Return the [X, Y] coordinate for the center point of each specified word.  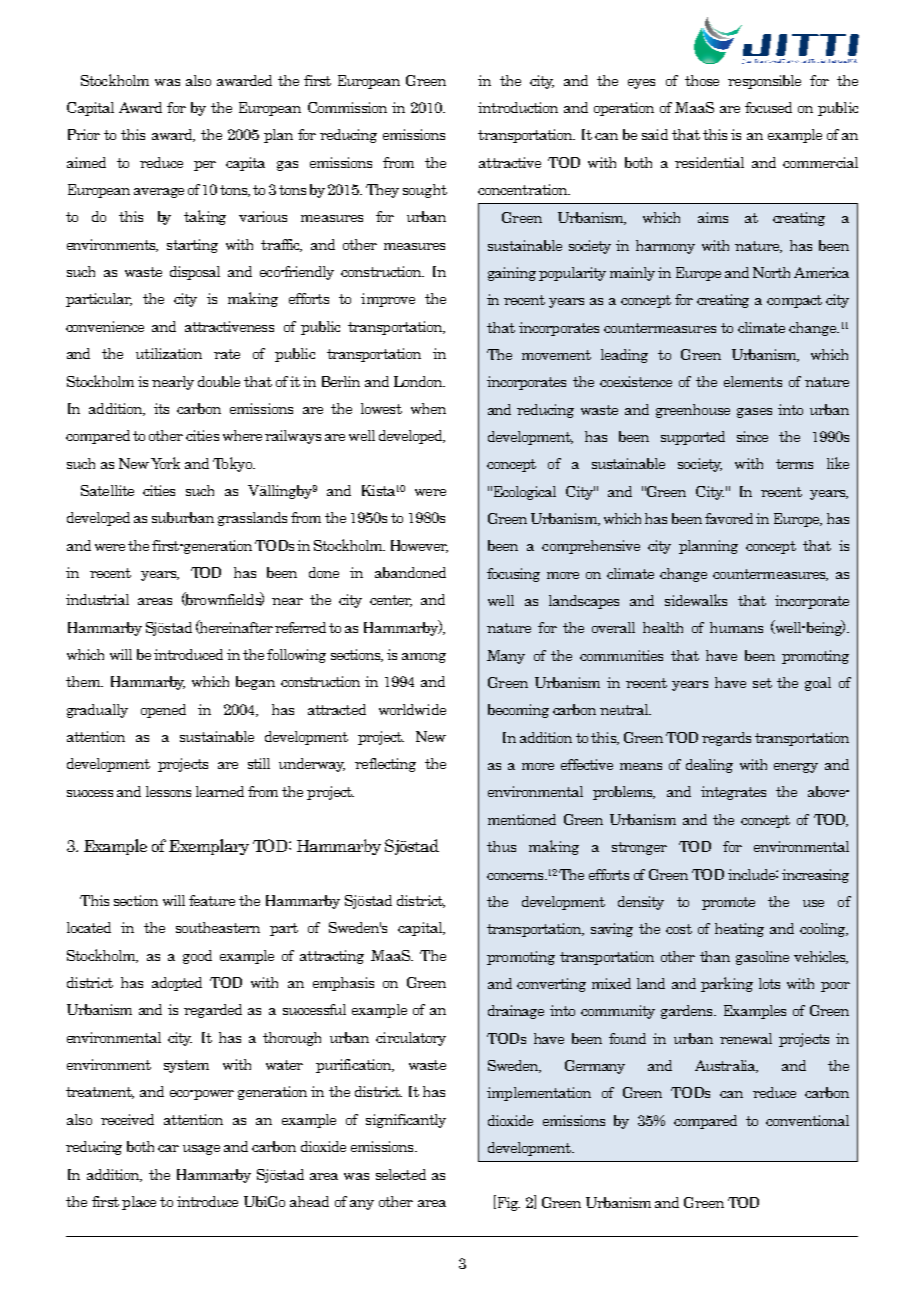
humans [736, 627]
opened [163, 711]
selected [401, 1174]
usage [201, 1150]
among [424, 658]
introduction [518, 107]
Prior [84, 134]
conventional [807, 1120]
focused [768, 107]
